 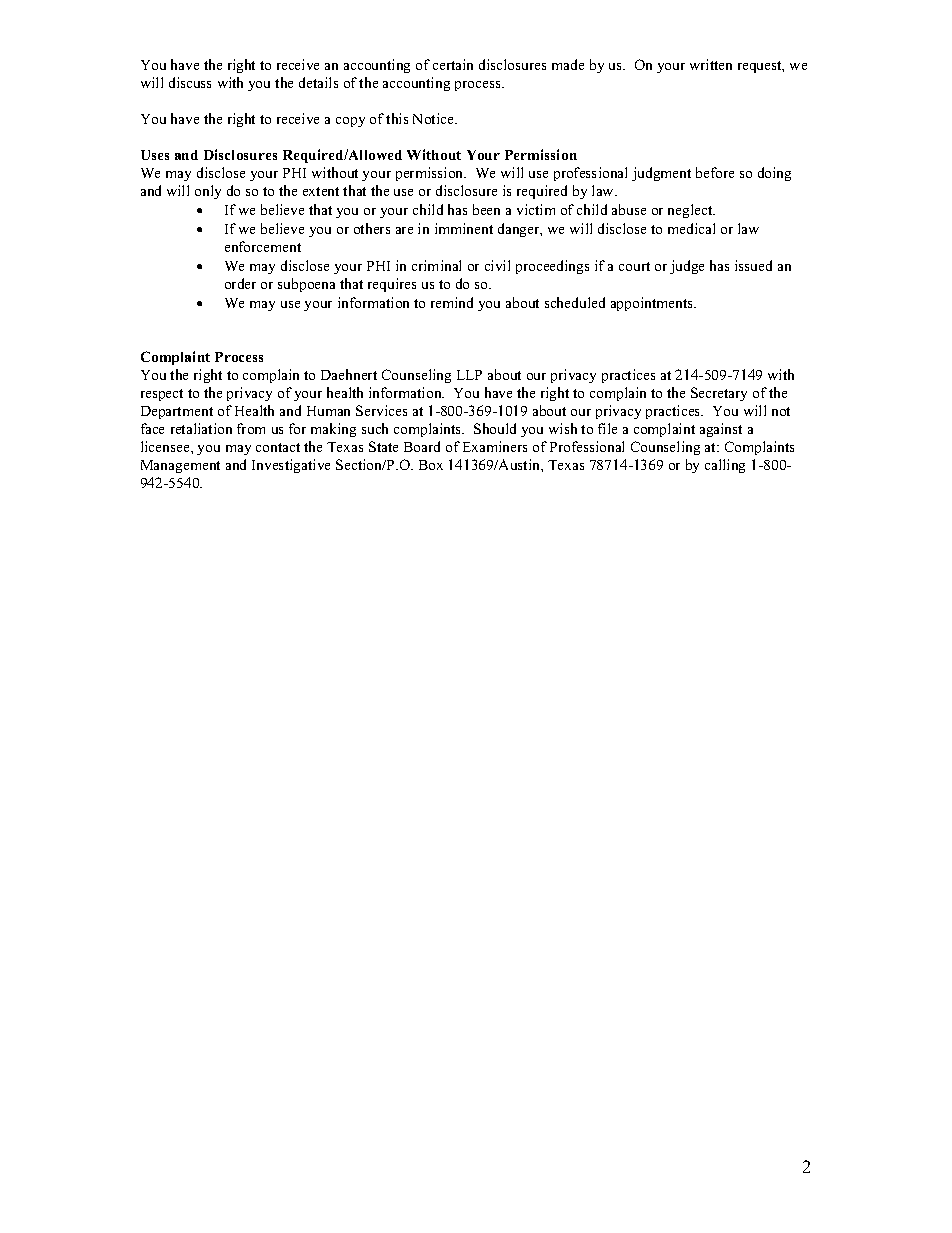 I want to click on calling, so click(x=725, y=466).
